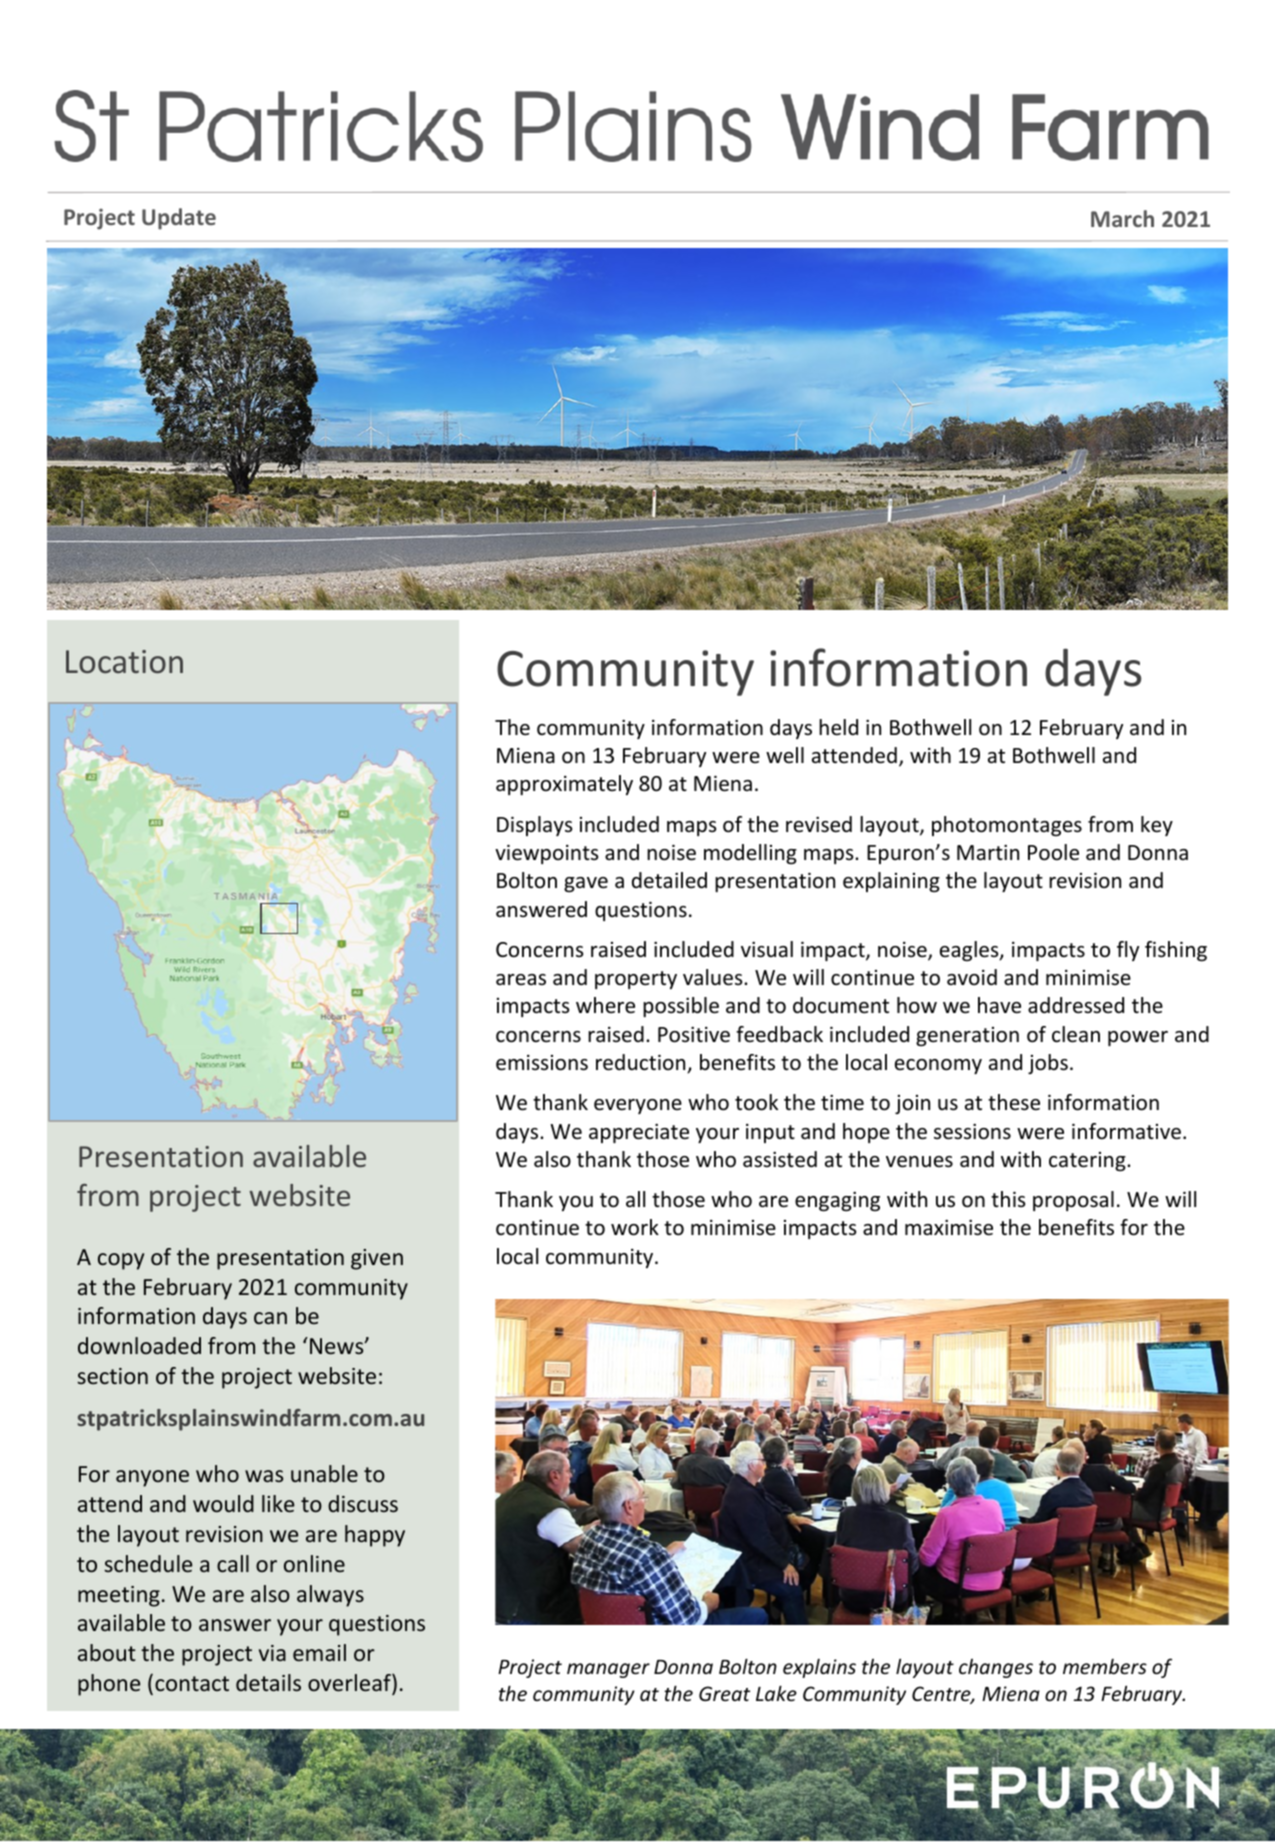  I want to click on March, so click(1122, 218).
